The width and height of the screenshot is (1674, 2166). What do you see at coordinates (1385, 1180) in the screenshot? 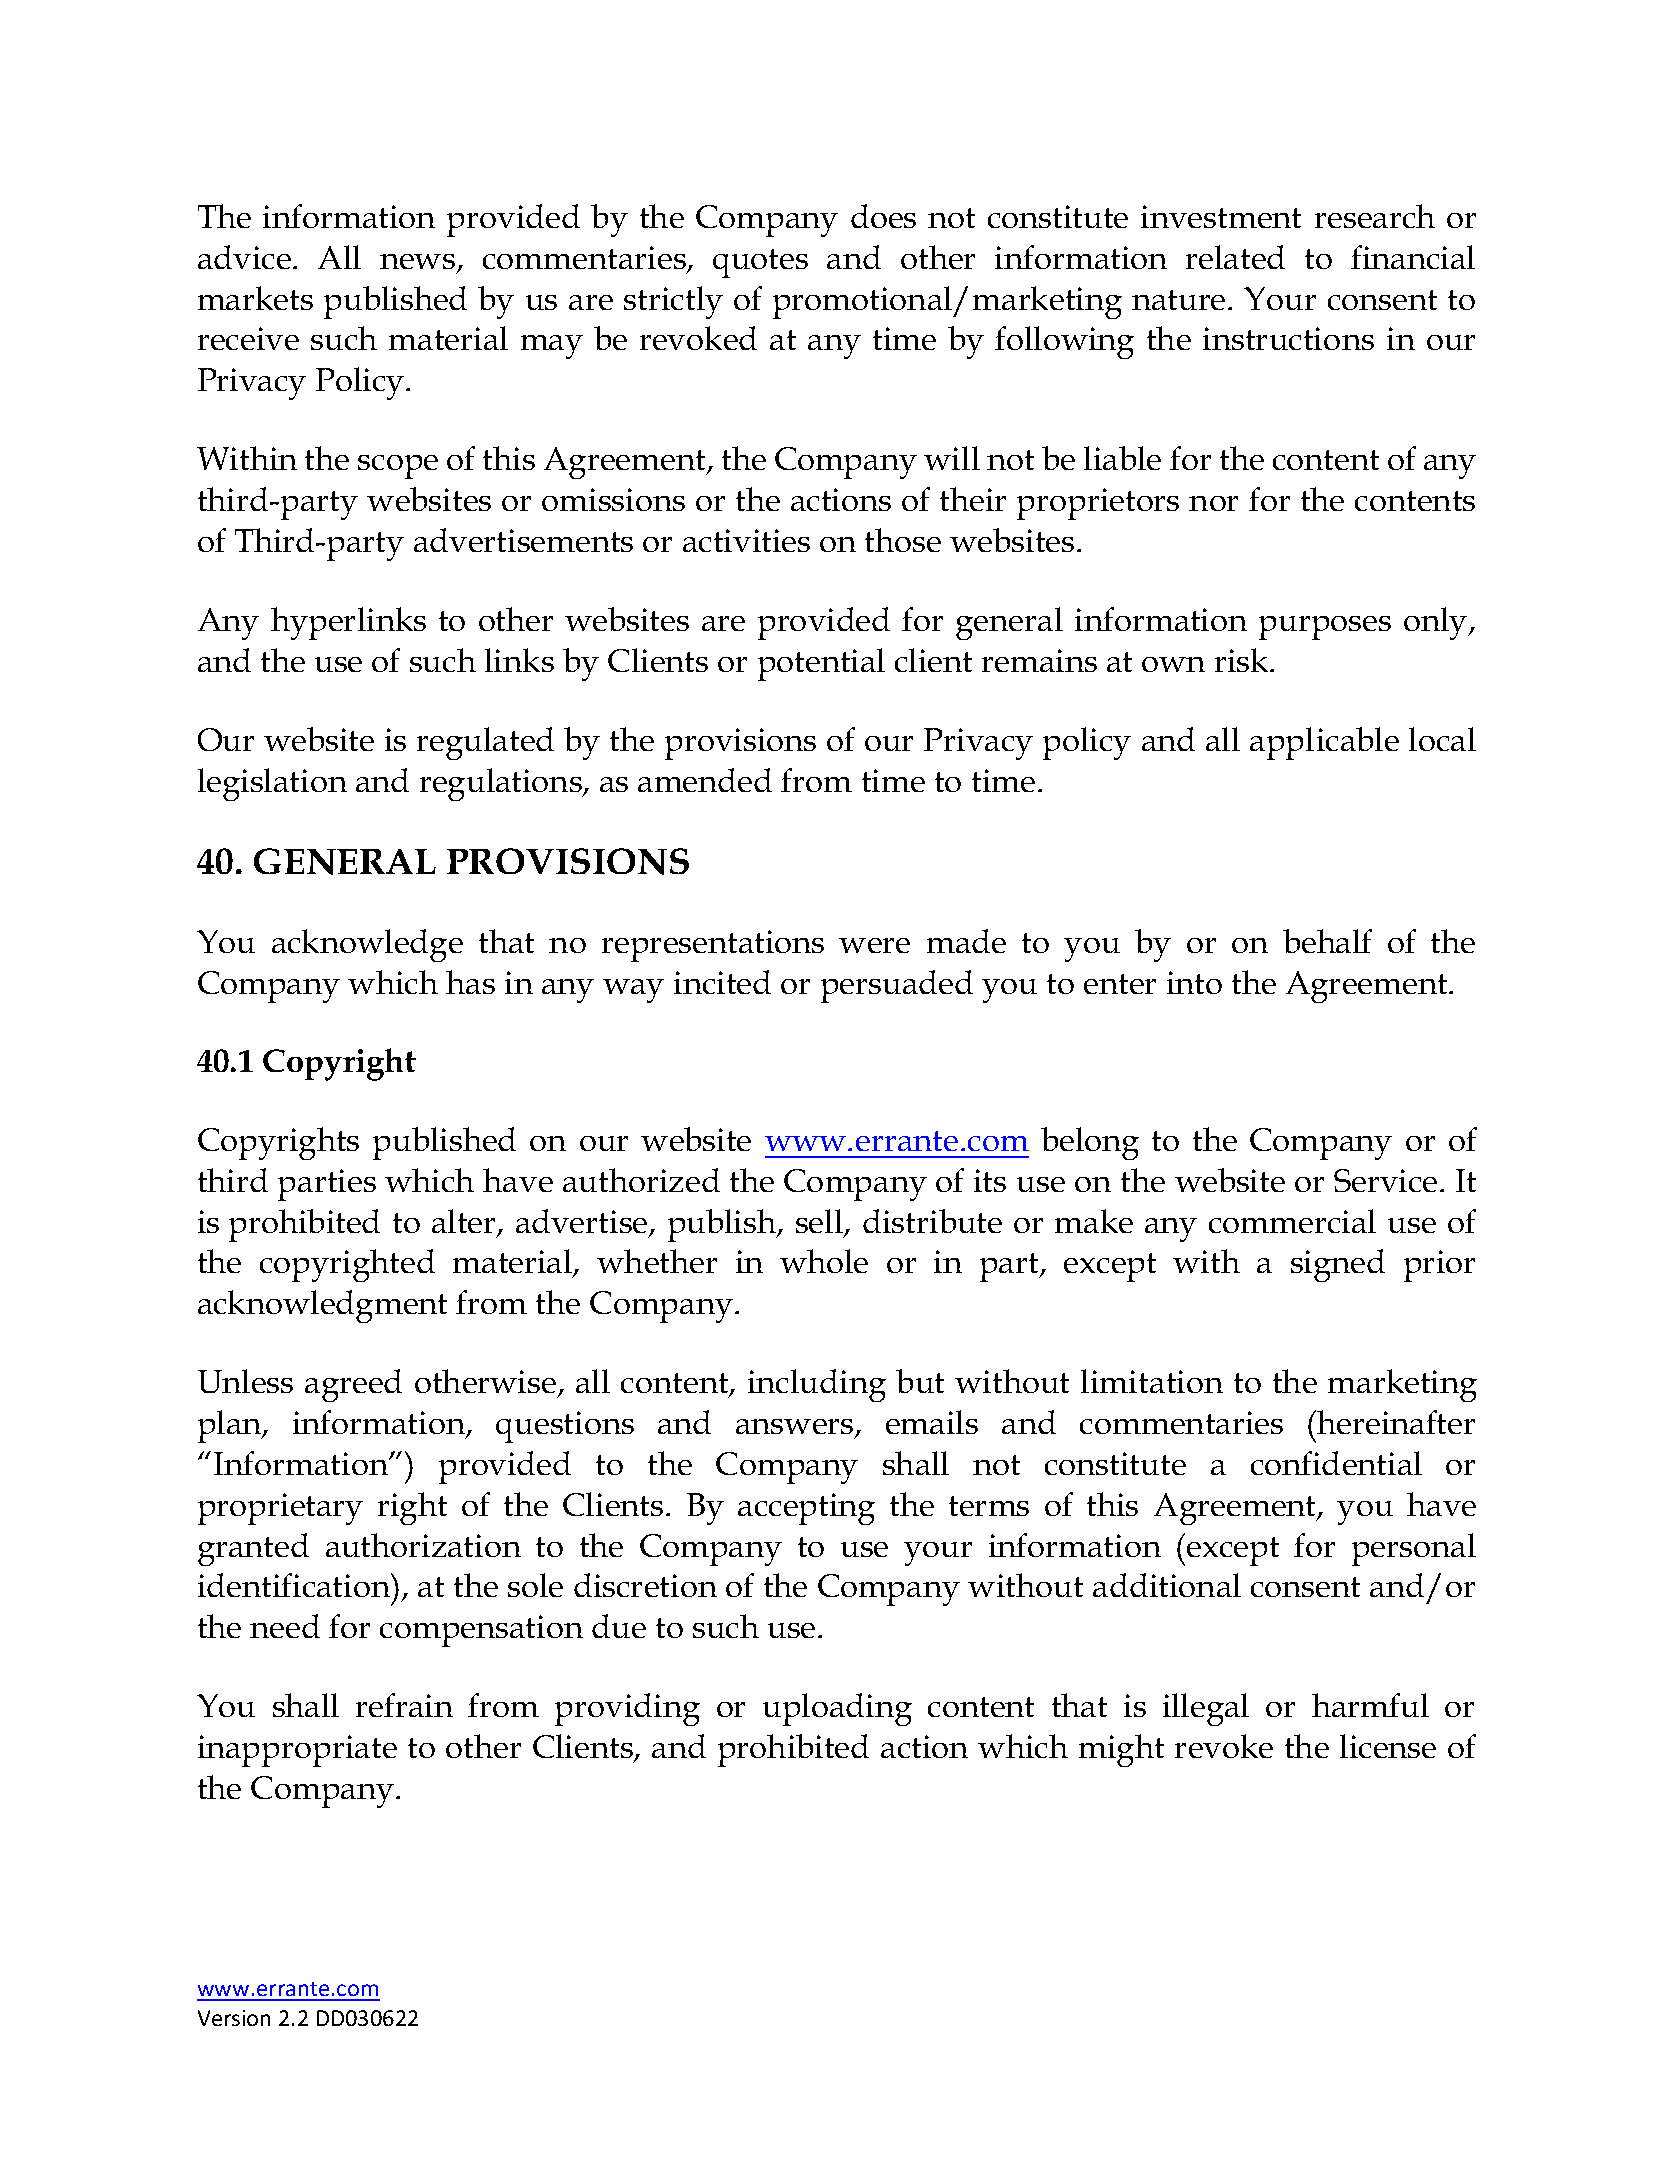
I see `Service` at bounding box center [1385, 1180].
